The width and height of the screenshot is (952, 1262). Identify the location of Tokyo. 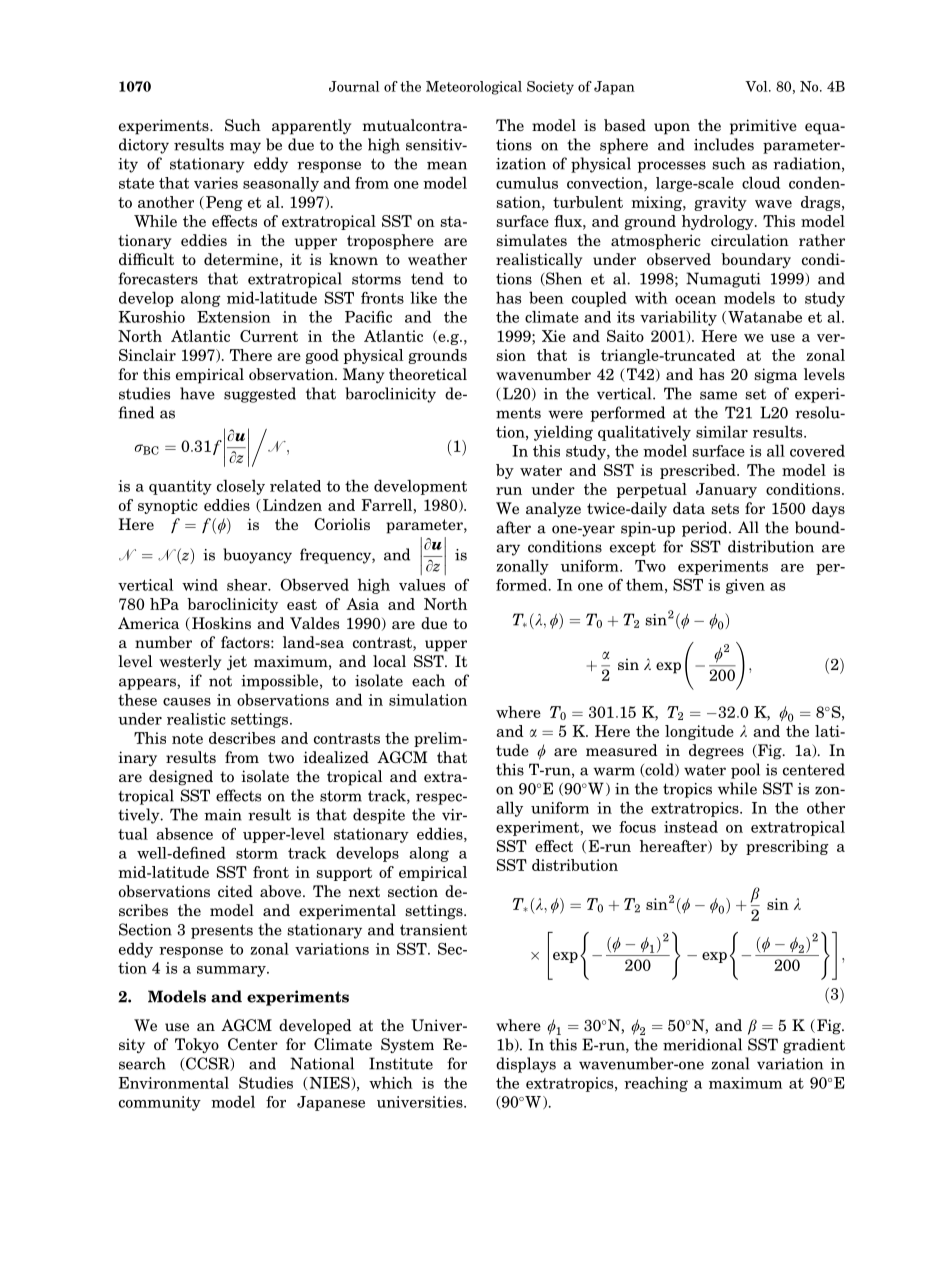
(197, 1045).
